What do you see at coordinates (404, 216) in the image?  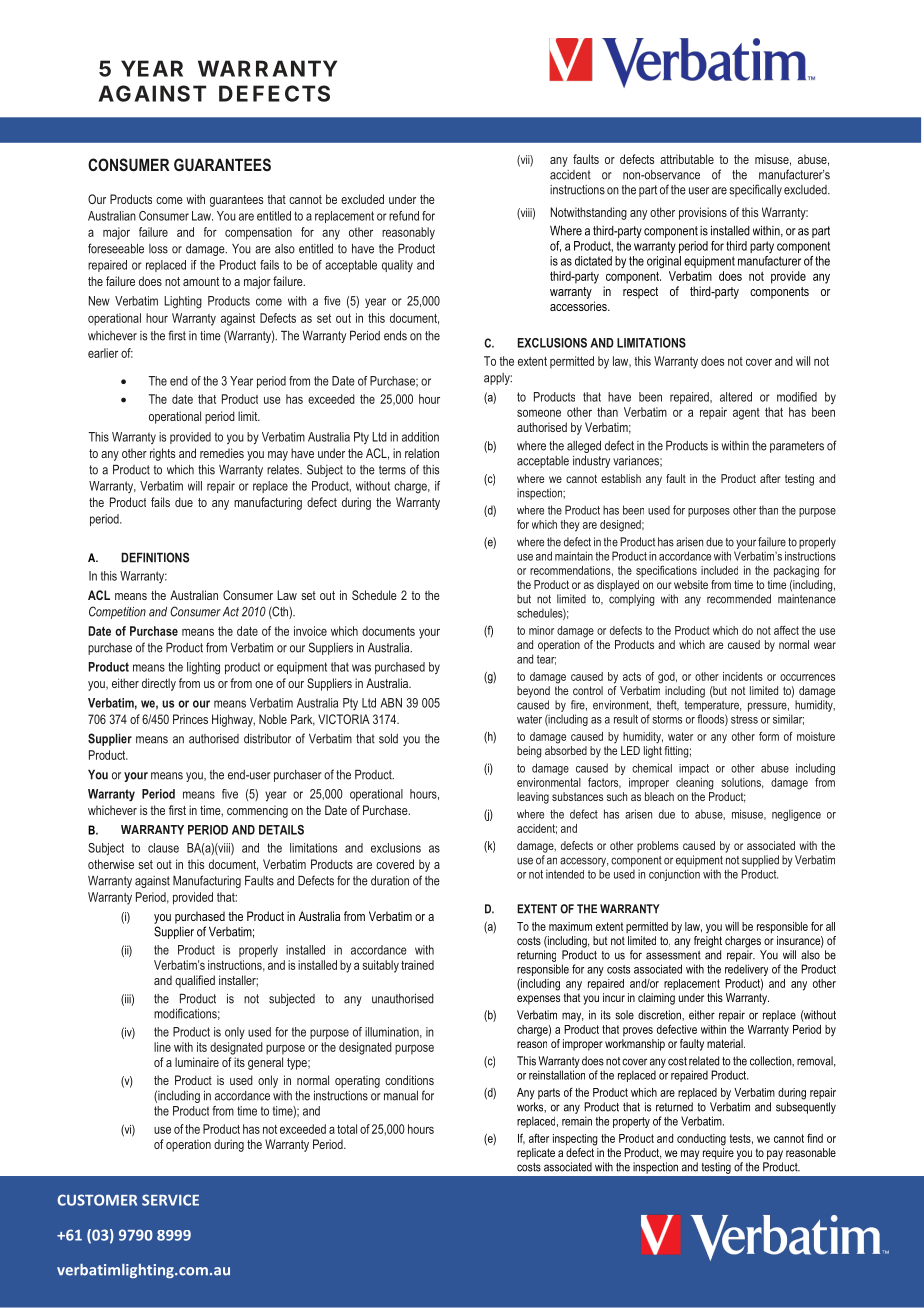 I see `refund` at bounding box center [404, 216].
